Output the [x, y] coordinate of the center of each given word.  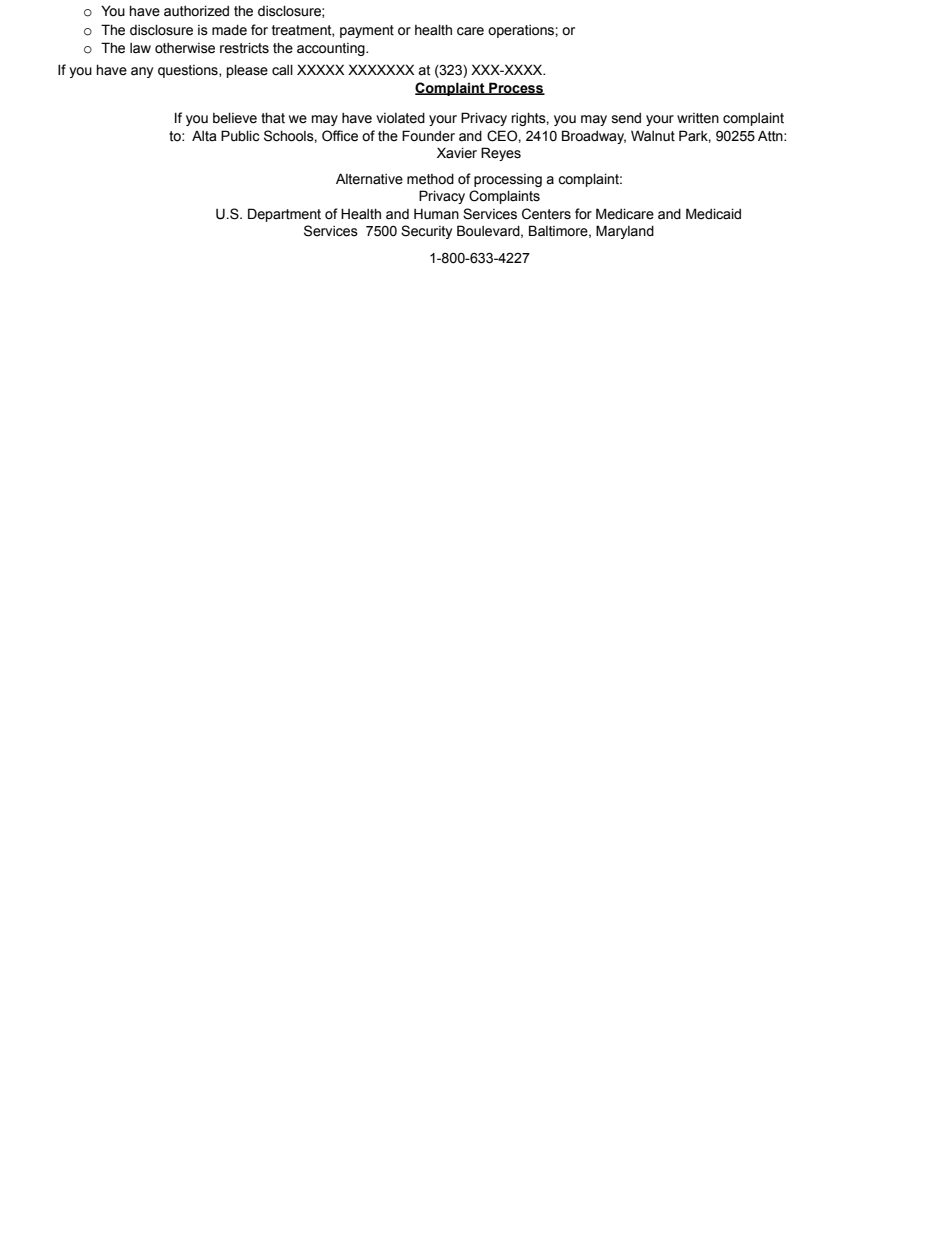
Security [426, 232]
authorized [196, 11]
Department [284, 215]
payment [367, 31]
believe [235, 118]
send [626, 118]
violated [400, 118]
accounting [332, 49]
